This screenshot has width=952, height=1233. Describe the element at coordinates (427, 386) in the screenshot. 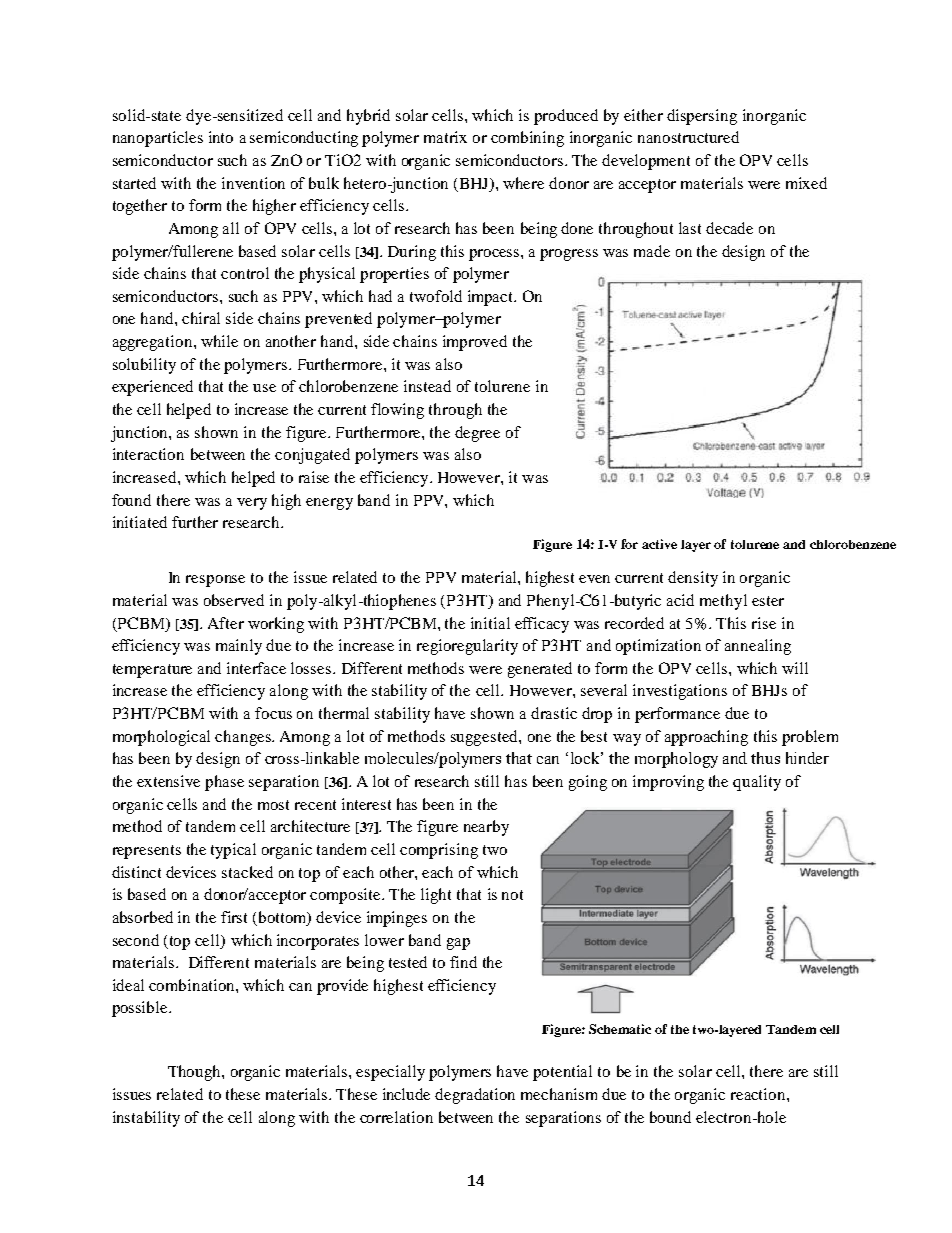

I see `instead` at that location.
